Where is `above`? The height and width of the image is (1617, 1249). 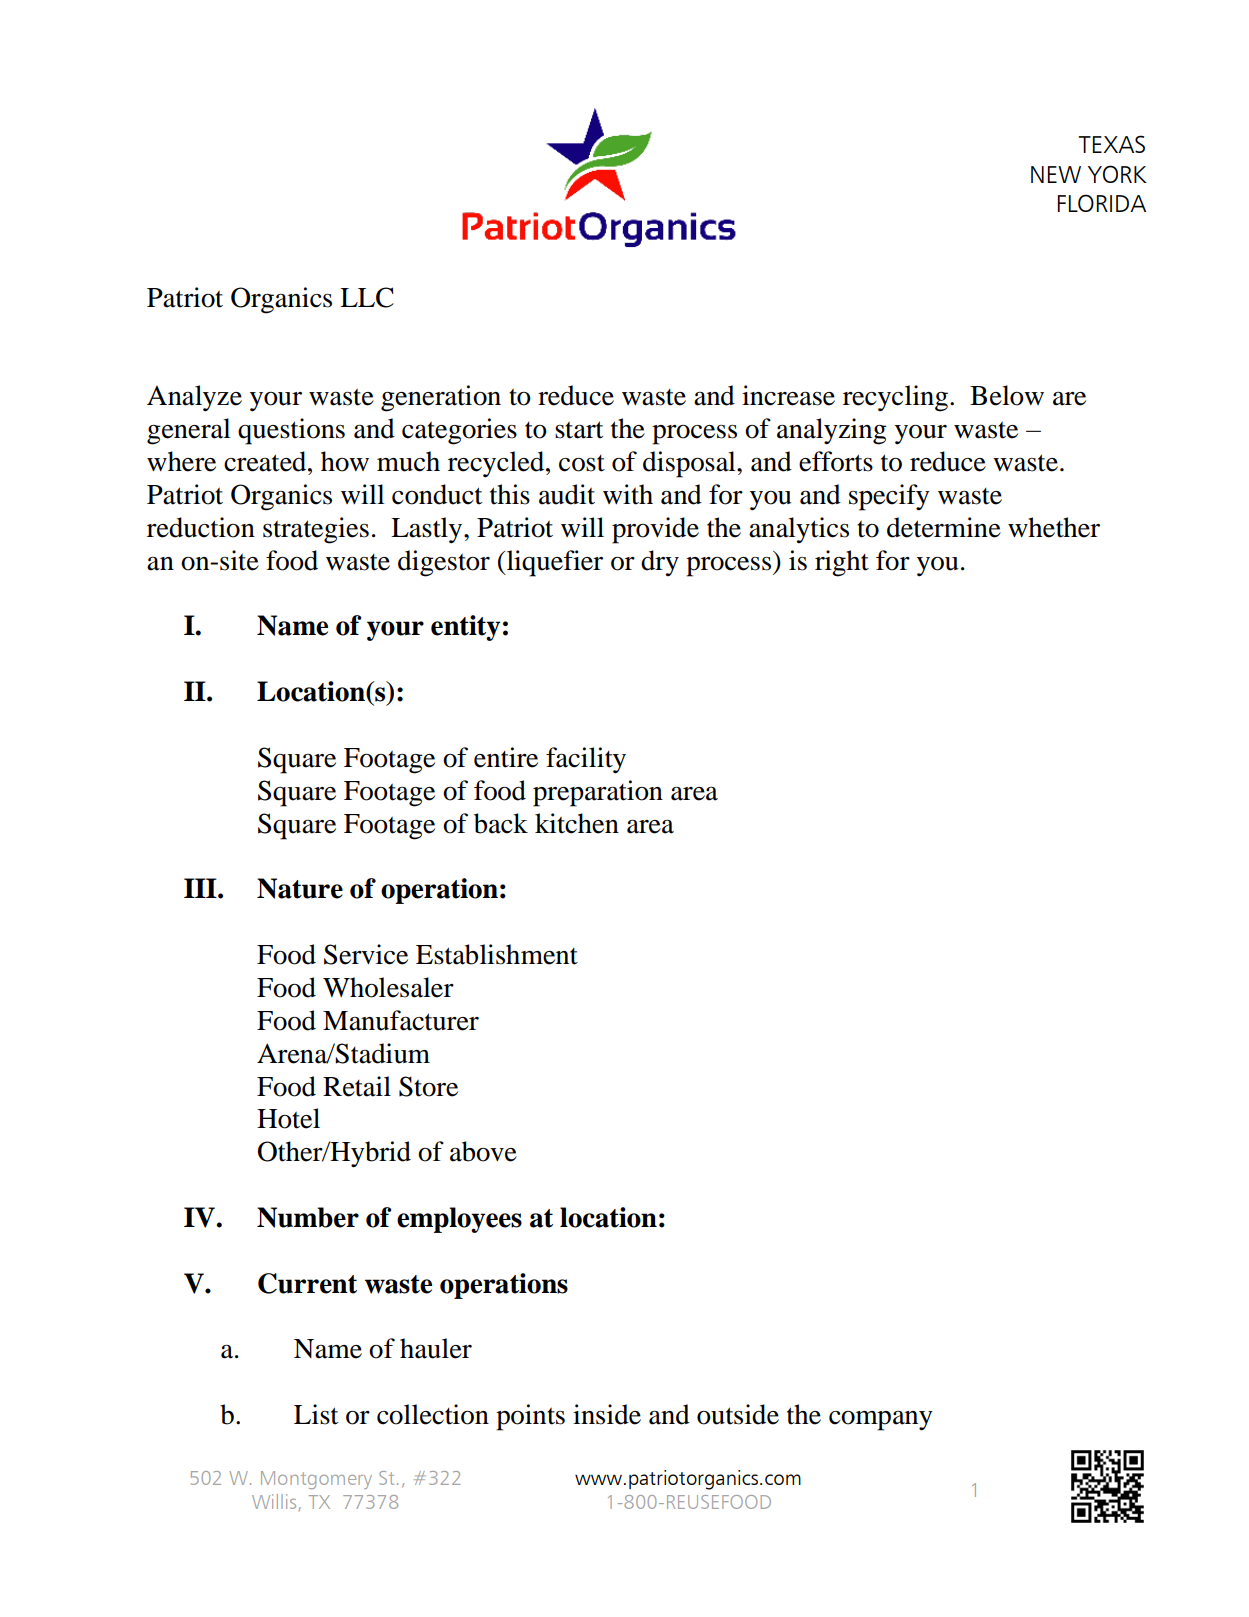 above is located at coordinates (483, 1151).
